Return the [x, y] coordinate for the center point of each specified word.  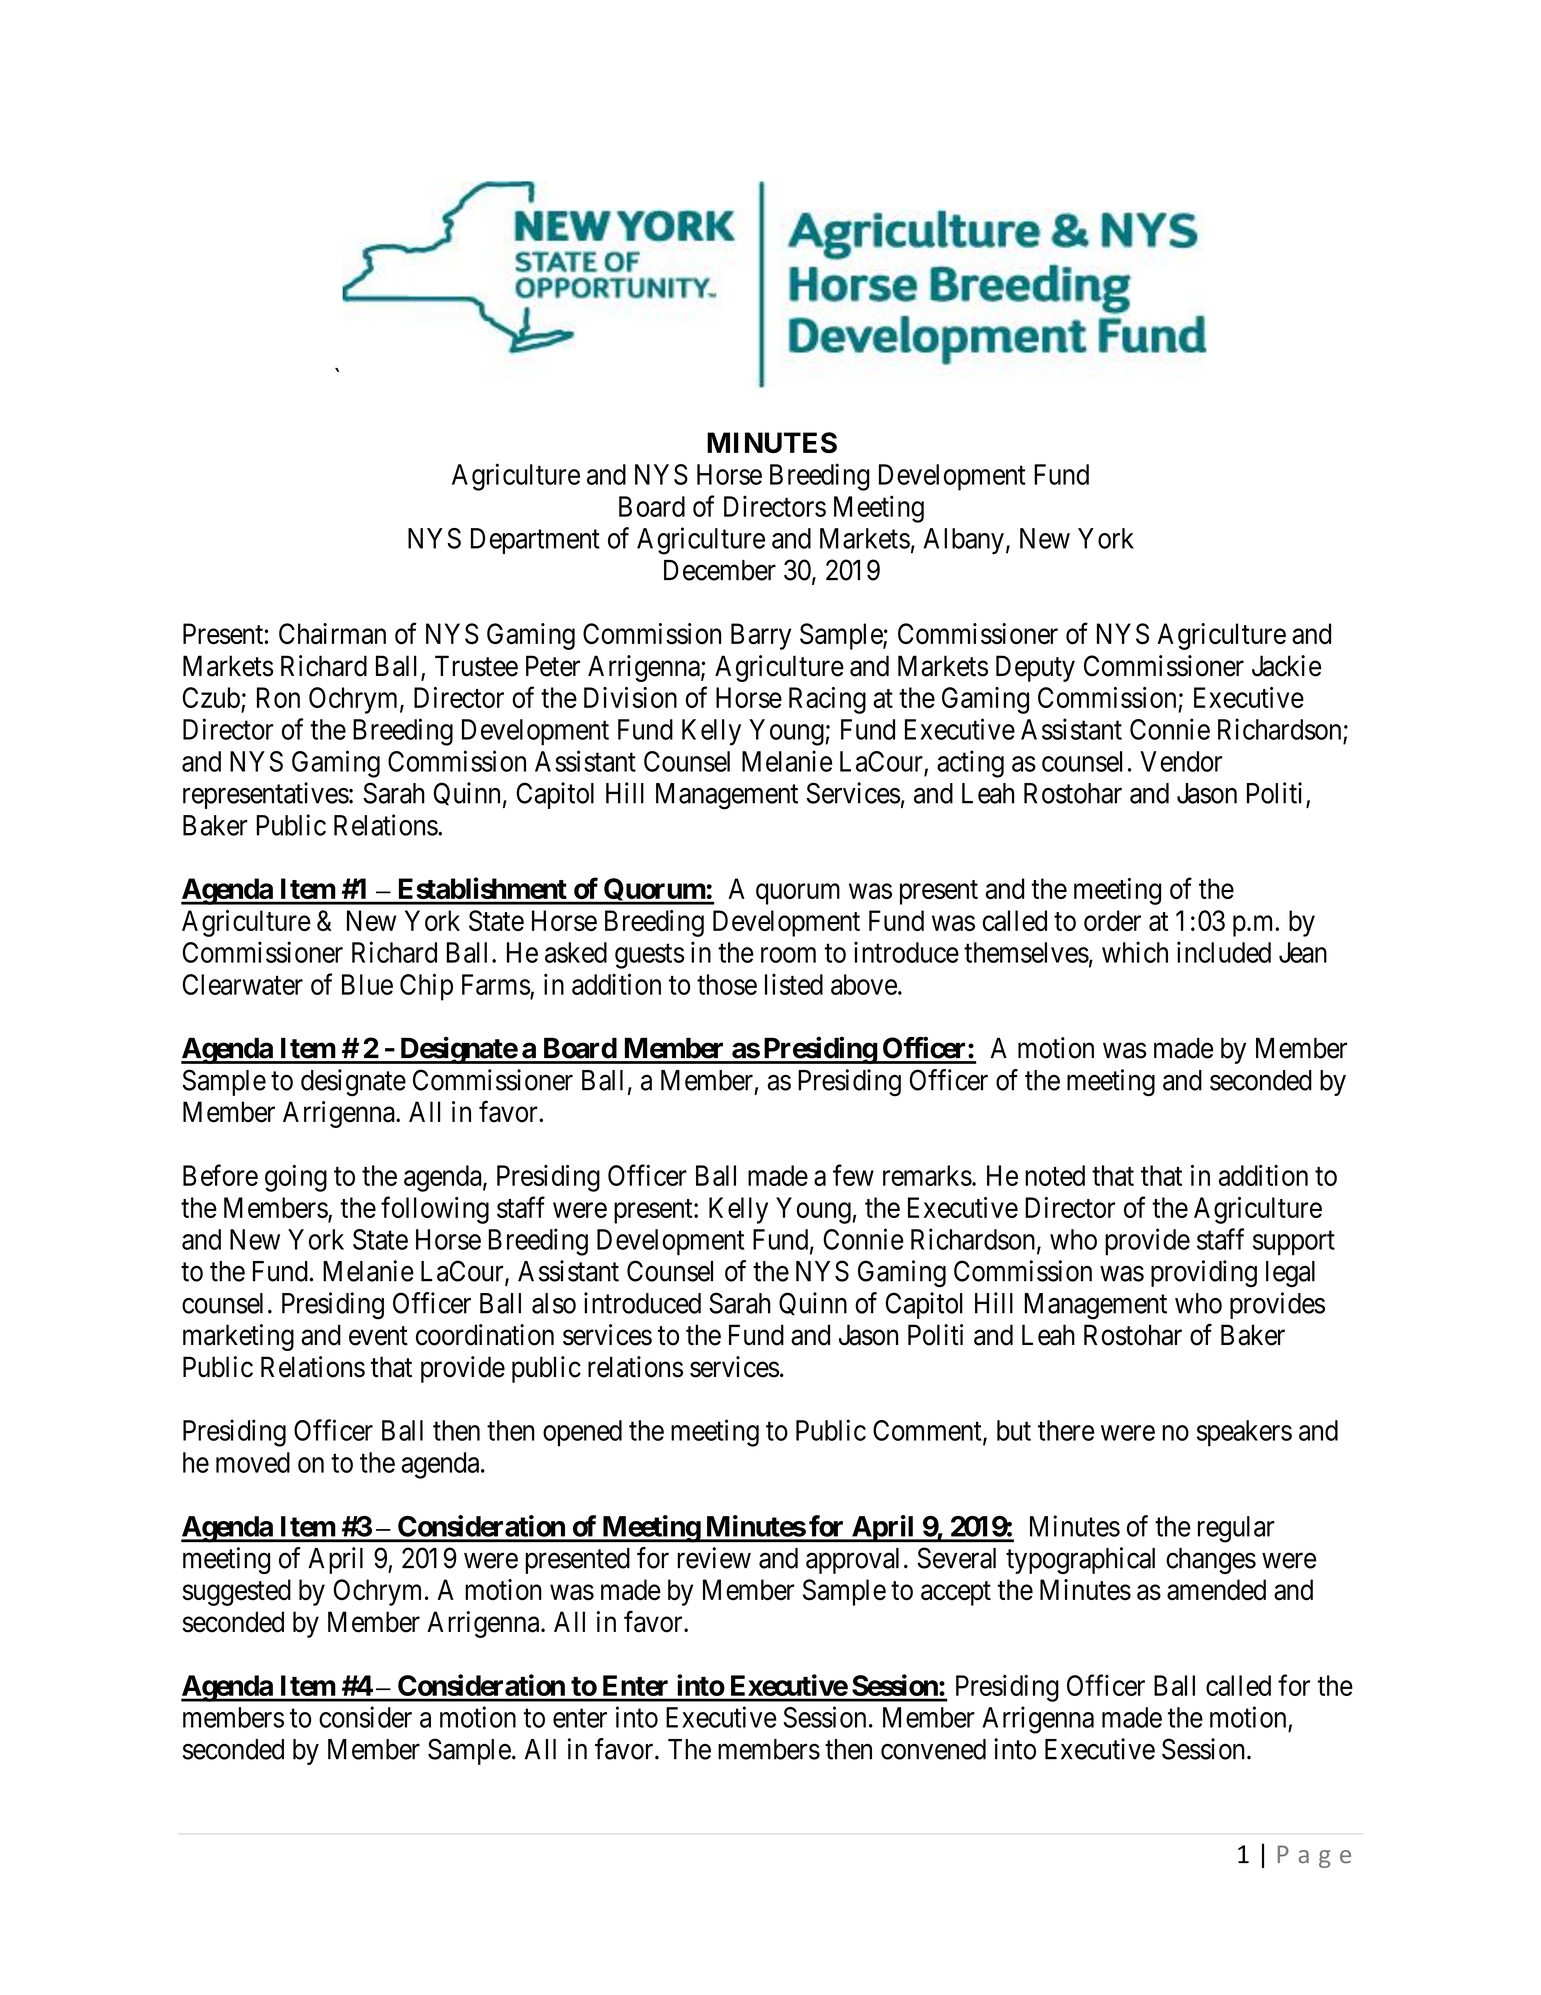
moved [253, 1462]
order [1112, 920]
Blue [367, 984]
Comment [928, 1431]
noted [1055, 1175]
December [720, 570]
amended [1216, 1590]
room [788, 955]
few [853, 1175]
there [1066, 1430]
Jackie [1286, 666]
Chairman [332, 634]
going [296, 1178]
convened [933, 1749]
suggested [236, 1592]
